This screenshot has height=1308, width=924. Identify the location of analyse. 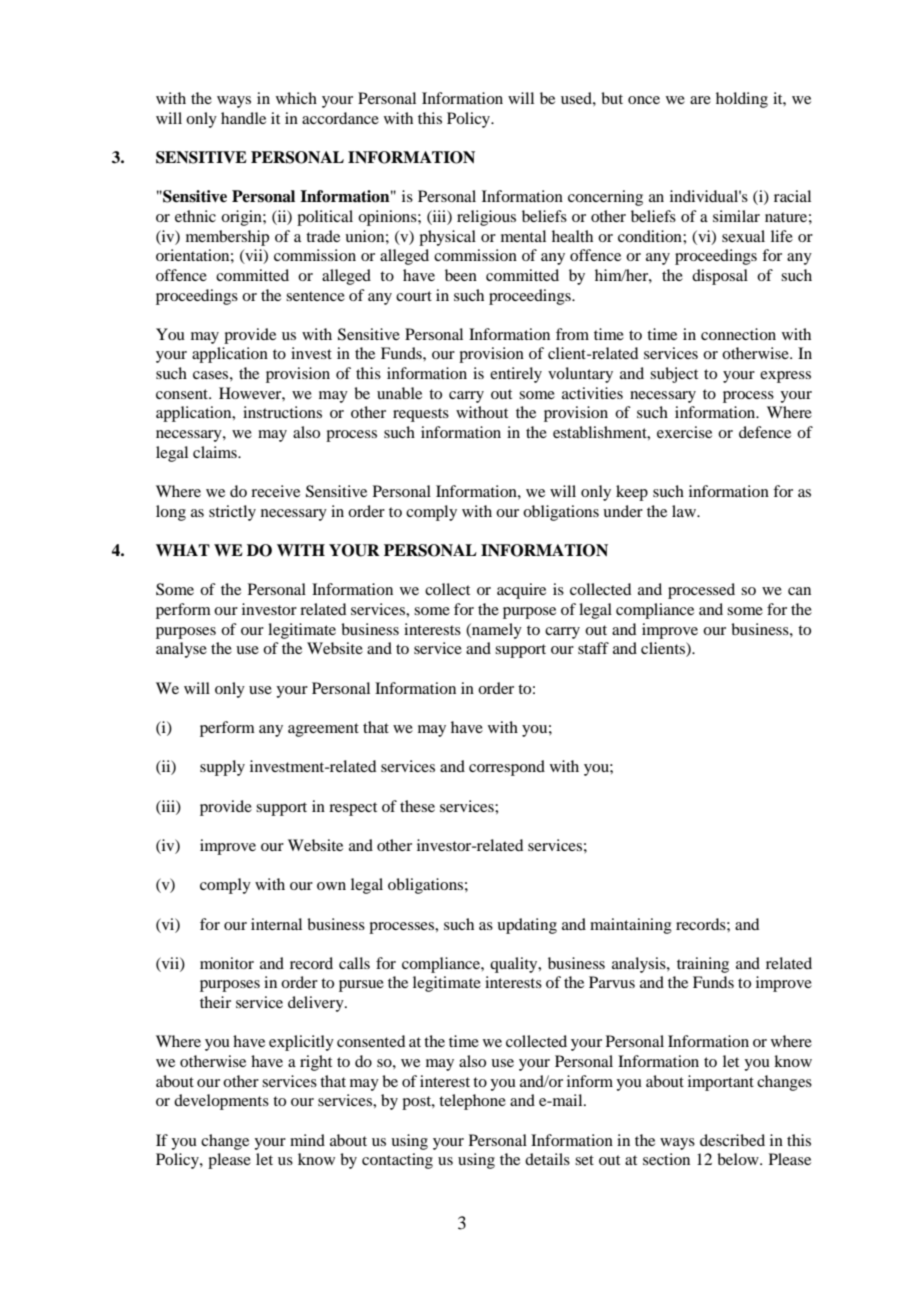
(181, 650).
